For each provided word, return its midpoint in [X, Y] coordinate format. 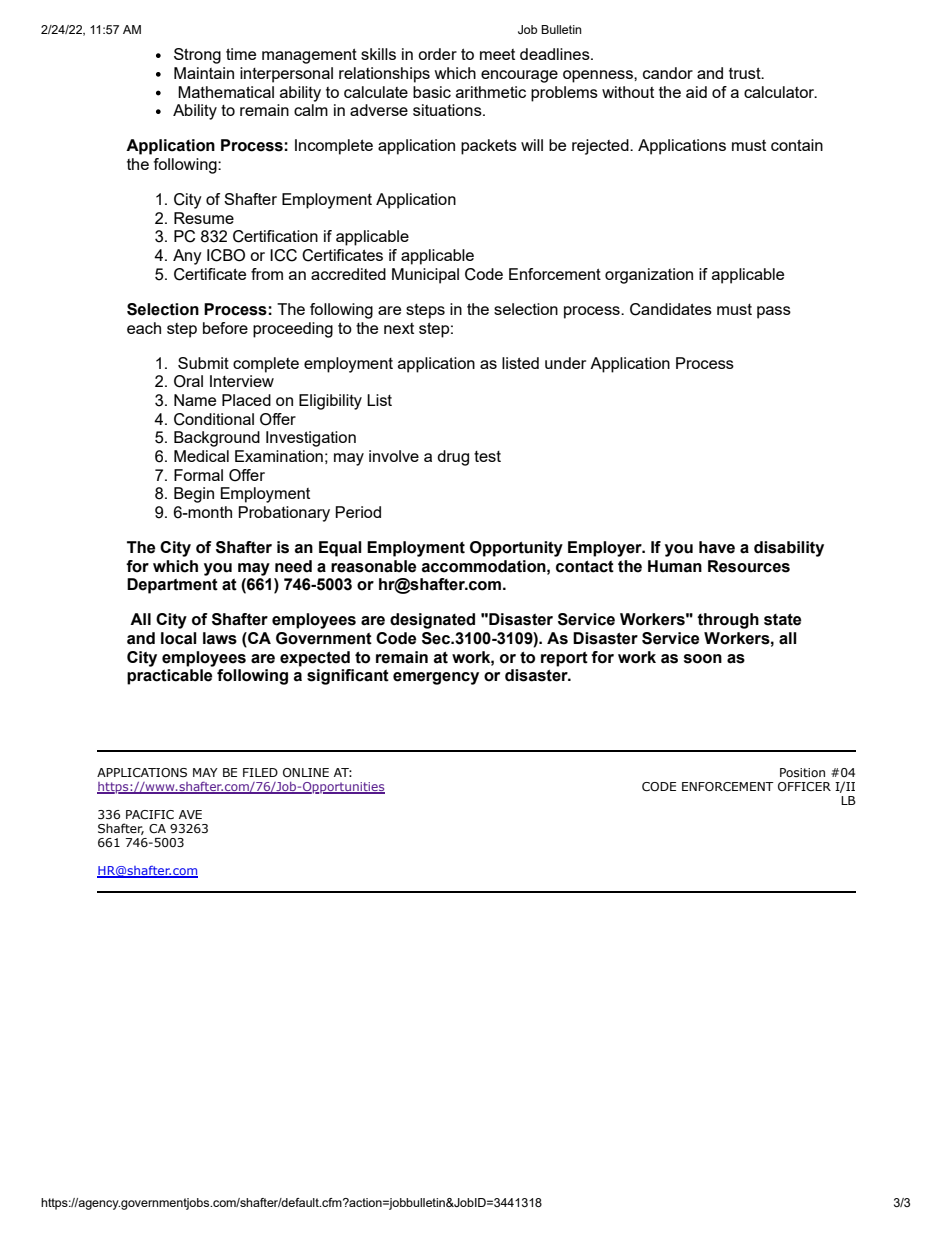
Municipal [425, 276]
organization [649, 276]
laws [220, 638]
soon [703, 659]
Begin [194, 495]
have [717, 547]
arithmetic [491, 92]
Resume [204, 218]
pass [774, 312]
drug [453, 458]
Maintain [204, 73]
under [565, 363]
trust [746, 73]
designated [432, 621]
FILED [260, 772]
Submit [203, 363]
